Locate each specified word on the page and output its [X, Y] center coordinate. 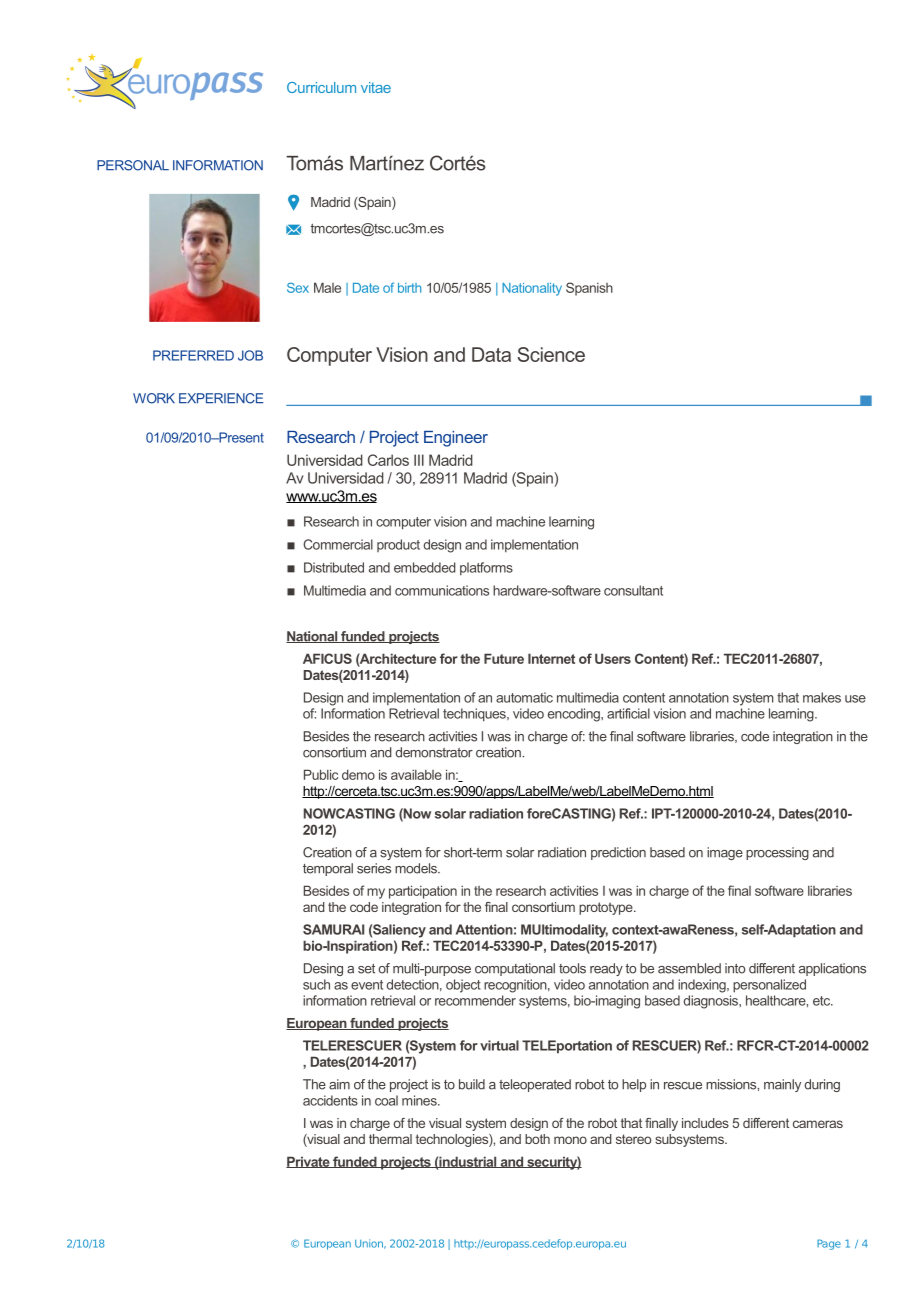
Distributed [334, 567]
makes [822, 697]
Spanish [589, 289]
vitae [376, 87]
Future [504, 658]
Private [309, 1162]
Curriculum [321, 87]
